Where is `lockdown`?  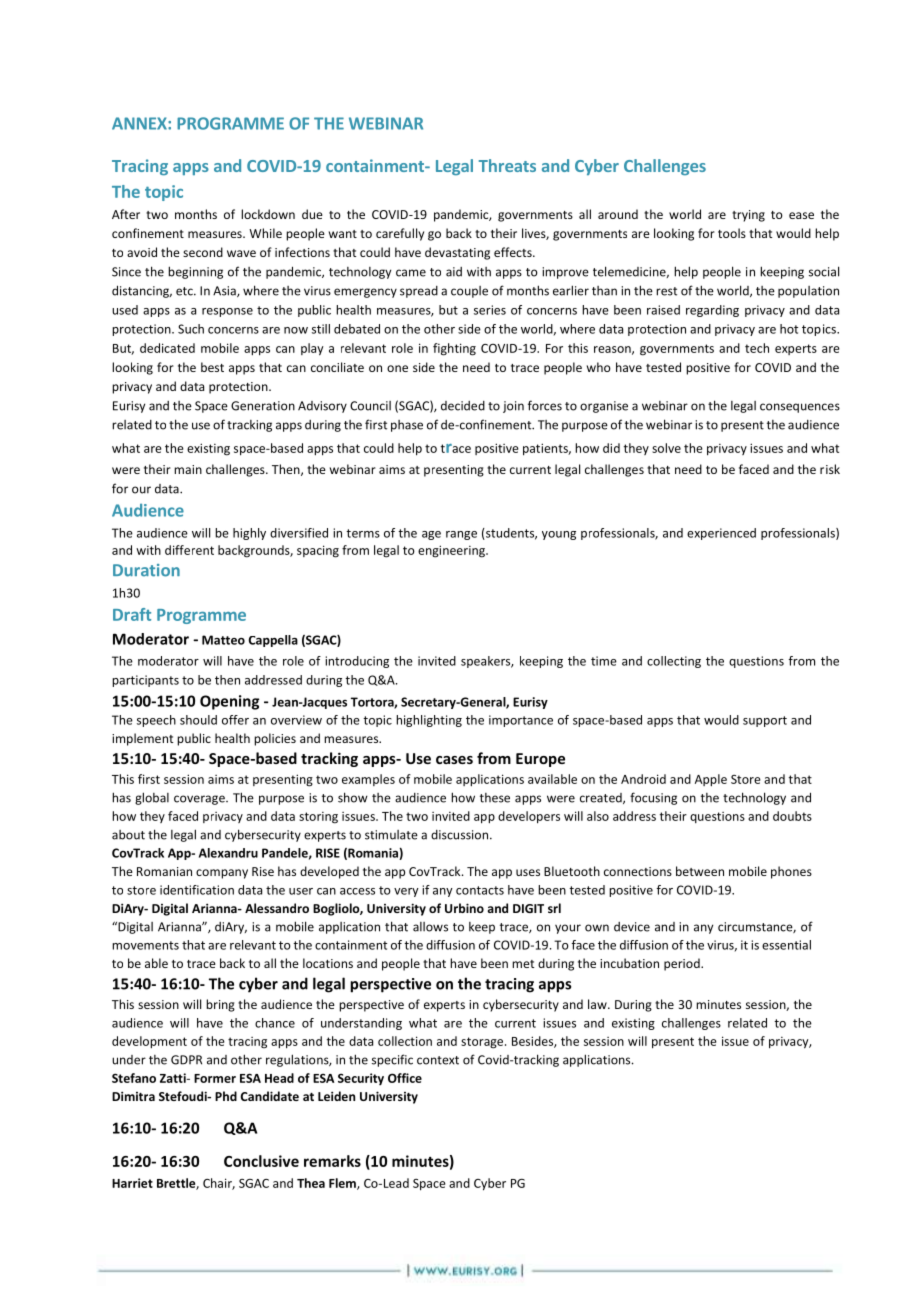 lockdown is located at coordinates (268, 214).
